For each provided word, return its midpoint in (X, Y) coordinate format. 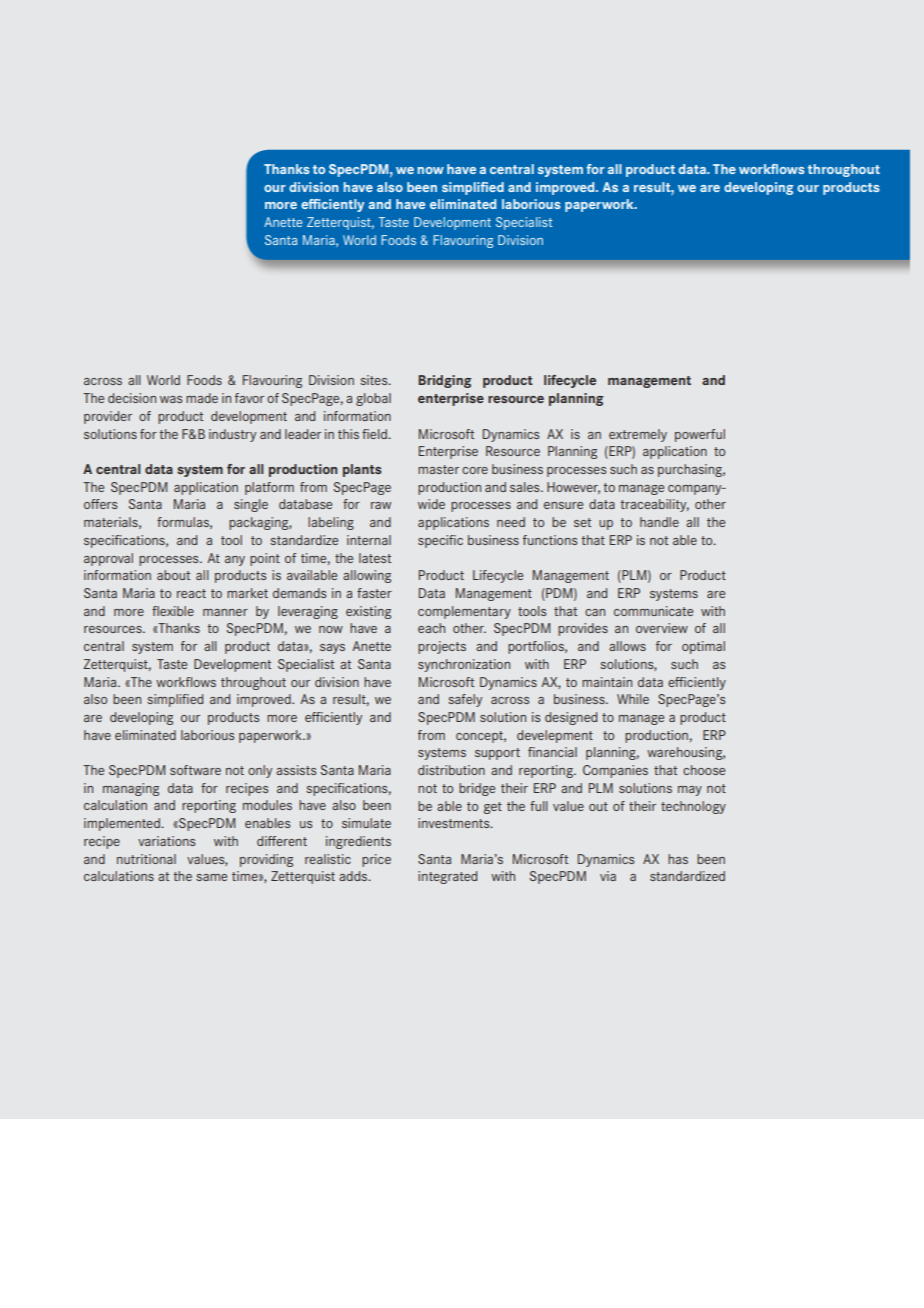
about (174, 575)
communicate (653, 611)
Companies (615, 771)
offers (100, 504)
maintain (607, 682)
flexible (173, 611)
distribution (451, 770)
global (373, 399)
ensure (563, 505)
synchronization (464, 665)
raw (381, 505)
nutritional (146, 859)
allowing (367, 576)
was (171, 399)
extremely (638, 435)
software (195, 770)
